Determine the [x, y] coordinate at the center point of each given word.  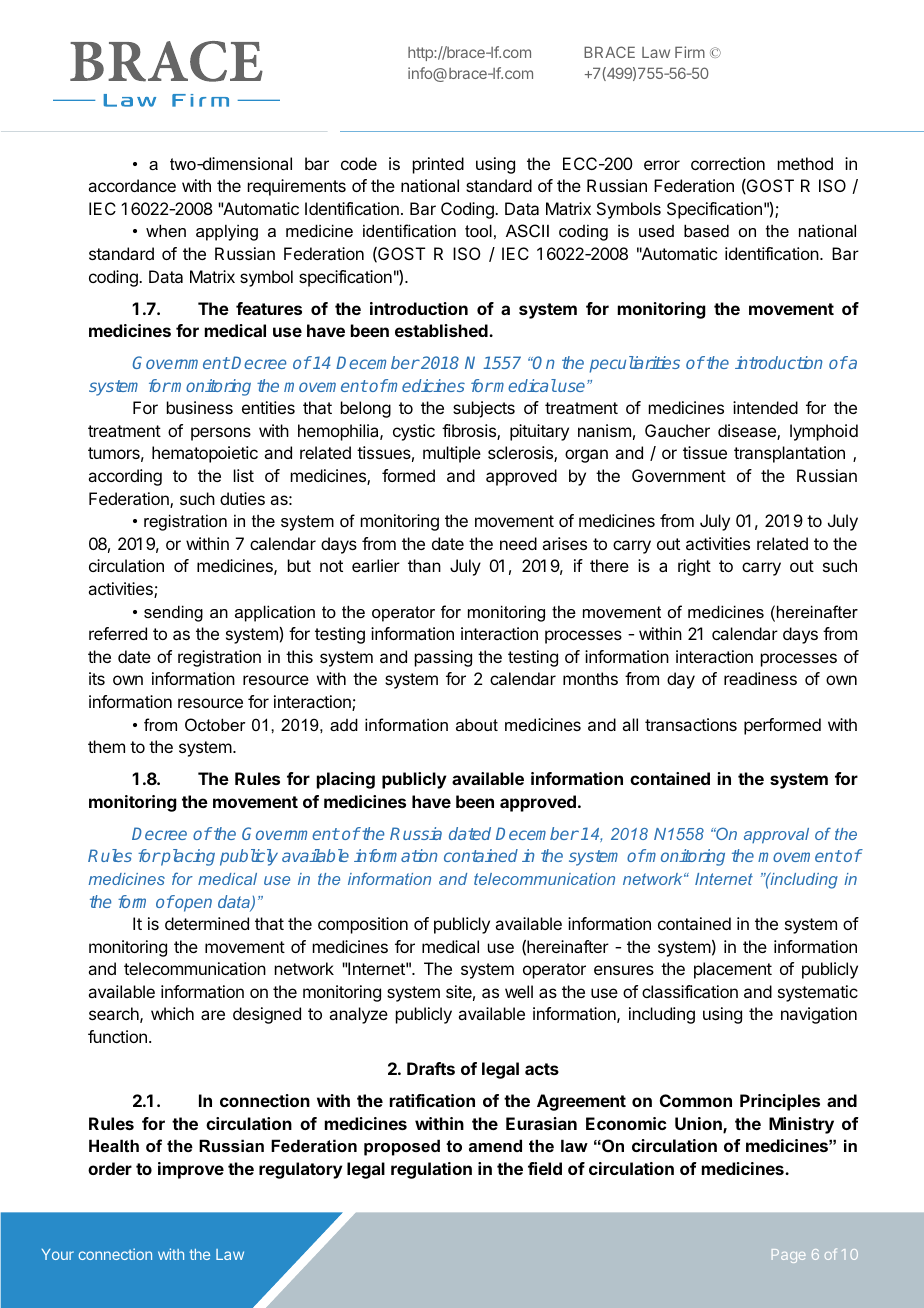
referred [118, 633]
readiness [760, 678]
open [192, 905]
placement [733, 970]
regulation [431, 1170]
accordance [132, 185]
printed [438, 165]
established [442, 330]
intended [765, 407]
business [200, 407]
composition [363, 925]
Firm [690, 52]
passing [443, 658]
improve [191, 1170]
